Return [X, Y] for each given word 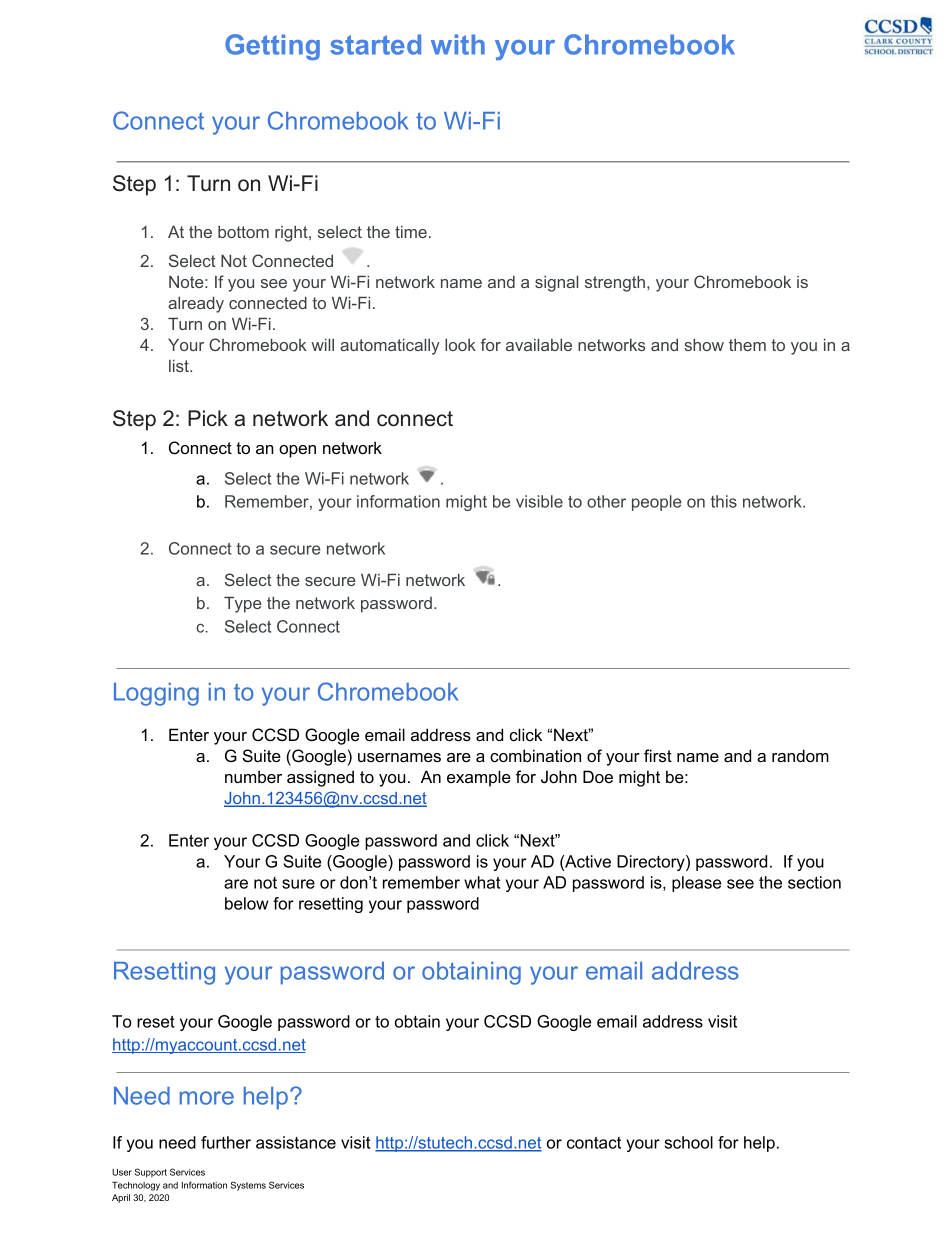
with [458, 44]
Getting [272, 47]
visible [539, 501]
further [226, 1142]
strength [615, 283]
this [724, 501]
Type [243, 604]
